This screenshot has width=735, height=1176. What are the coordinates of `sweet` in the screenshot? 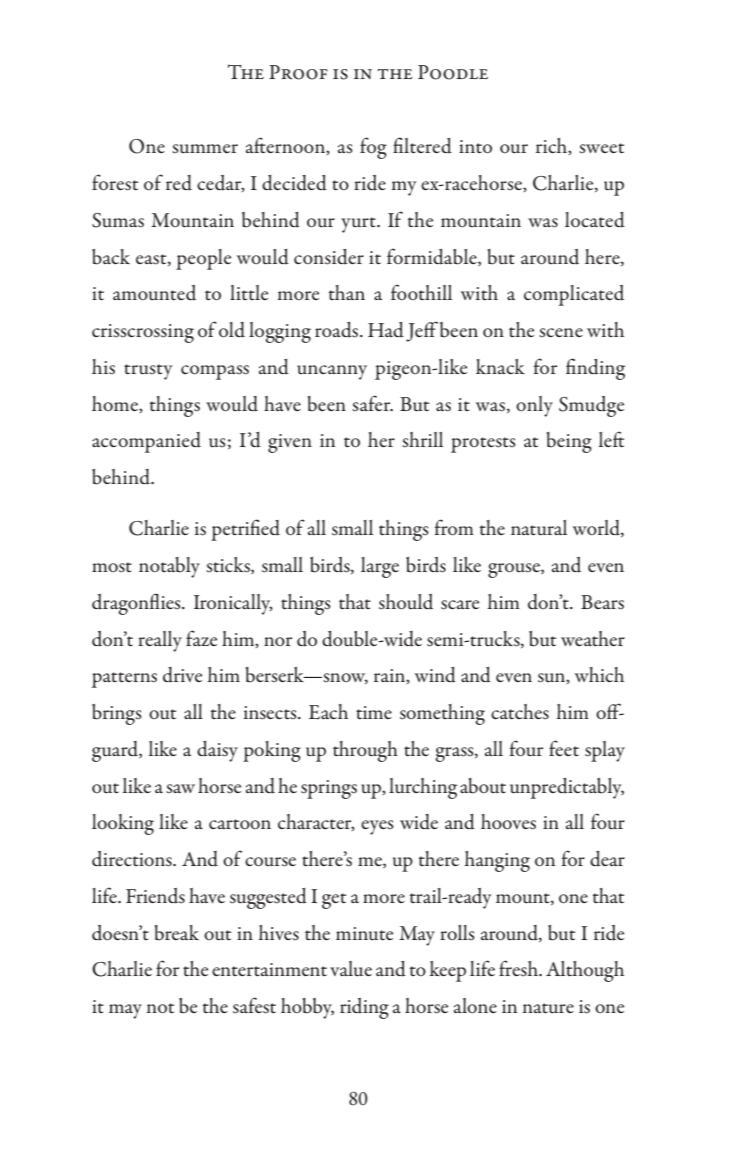 It's located at (601, 148).
